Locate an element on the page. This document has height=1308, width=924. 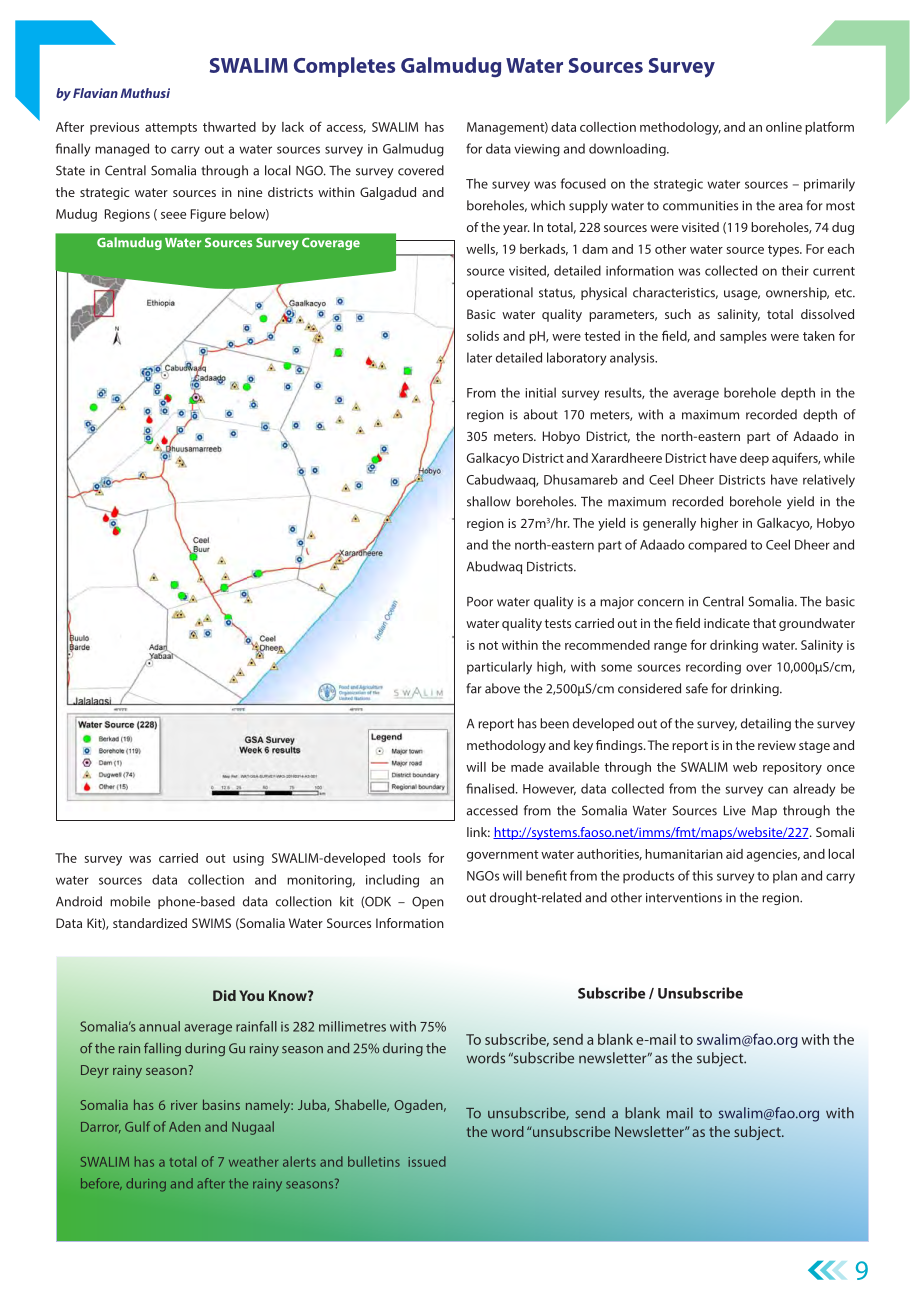
that is located at coordinates (764, 623).
